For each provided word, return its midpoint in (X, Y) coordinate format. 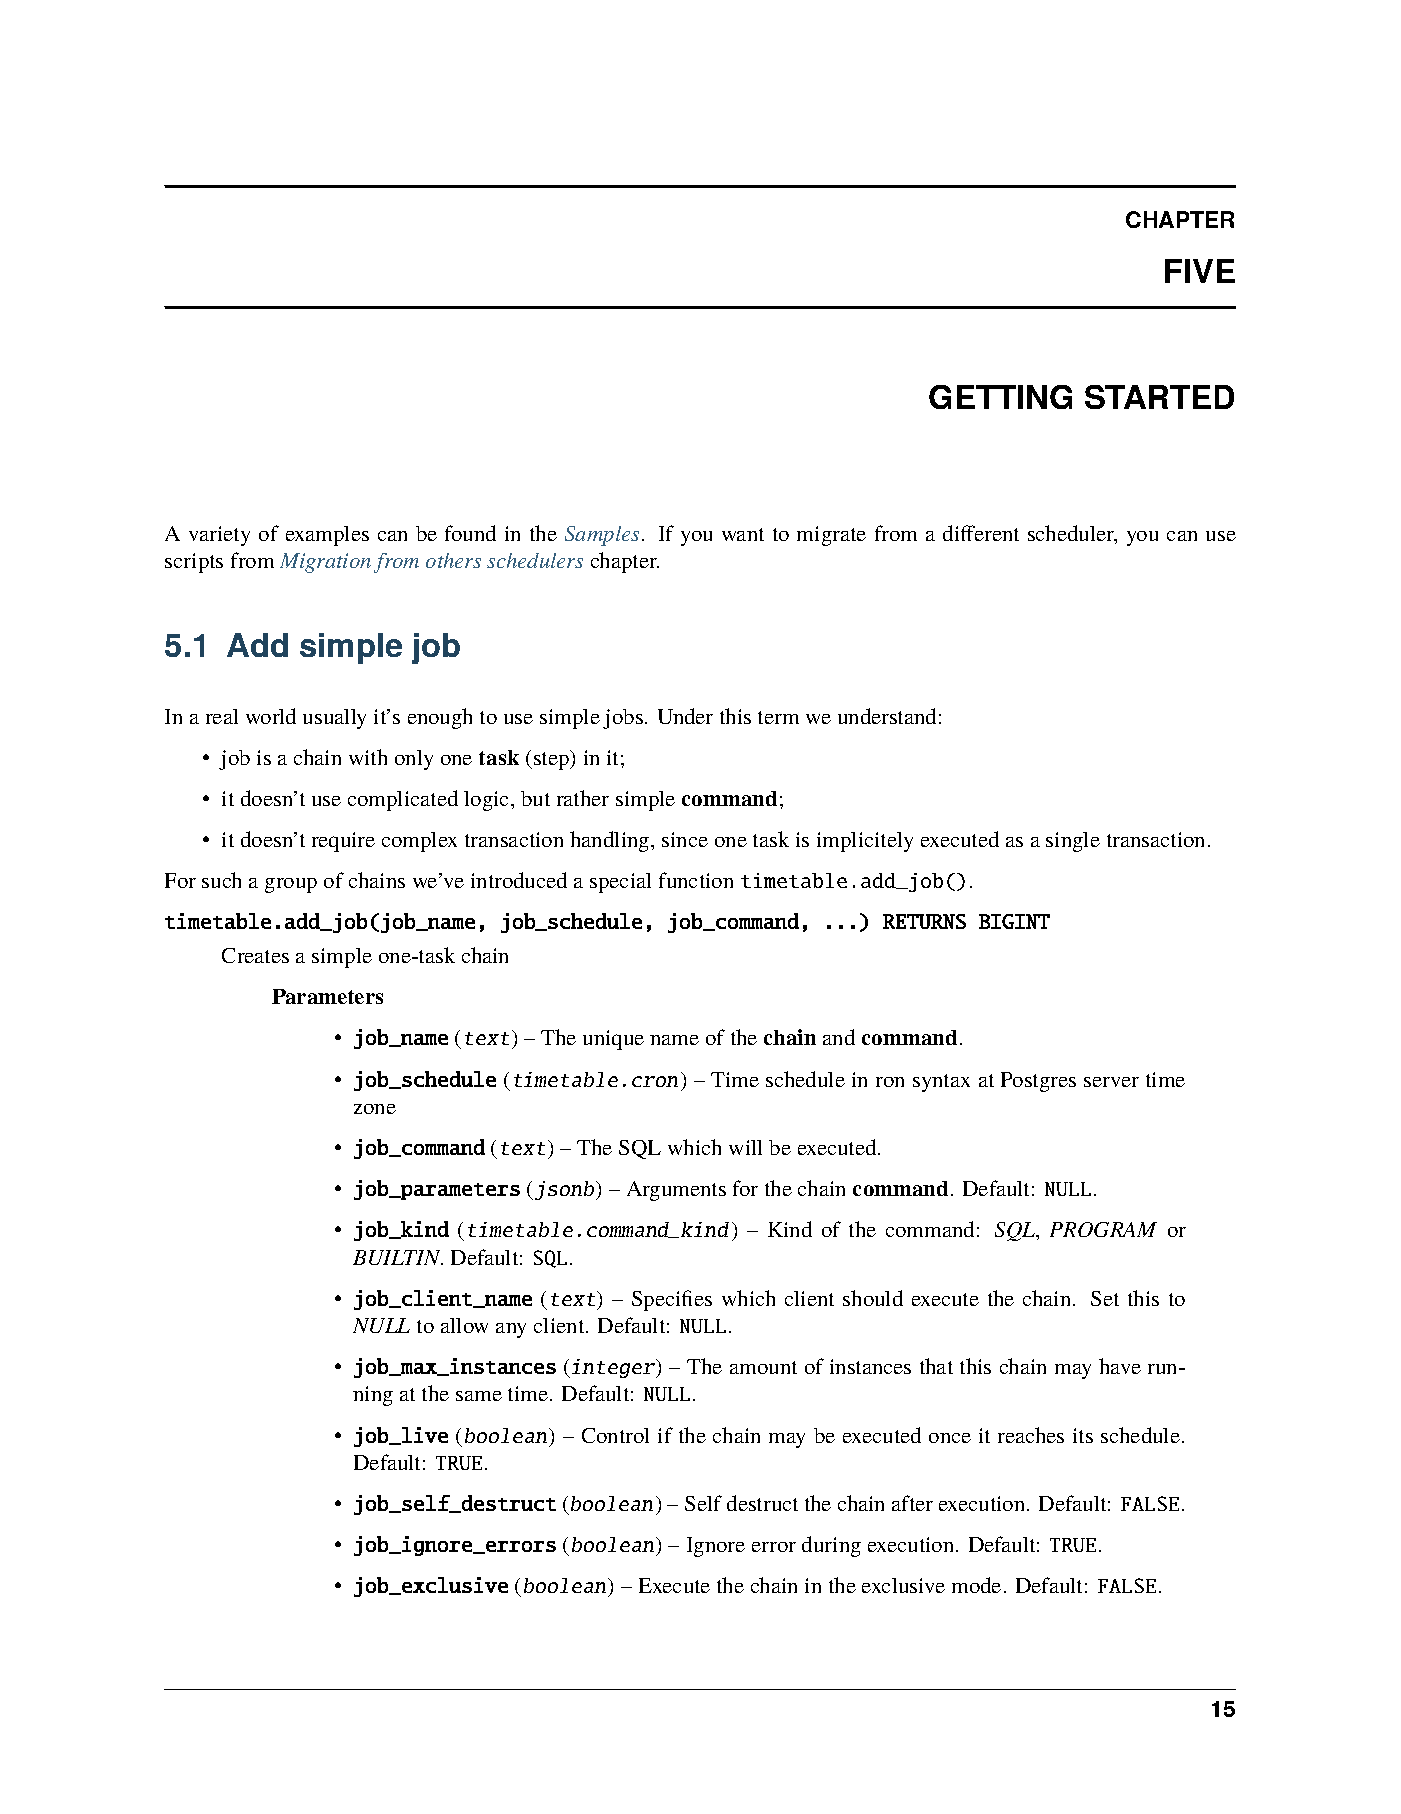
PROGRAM (1103, 1229)
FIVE (1200, 271)
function (696, 880)
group (291, 885)
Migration (325, 563)
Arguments (676, 1191)
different (981, 533)
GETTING (1000, 397)
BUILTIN (398, 1257)
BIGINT (1014, 921)
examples (327, 536)
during (831, 1546)
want (743, 534)
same (479, 1396)
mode (976, 1585)
